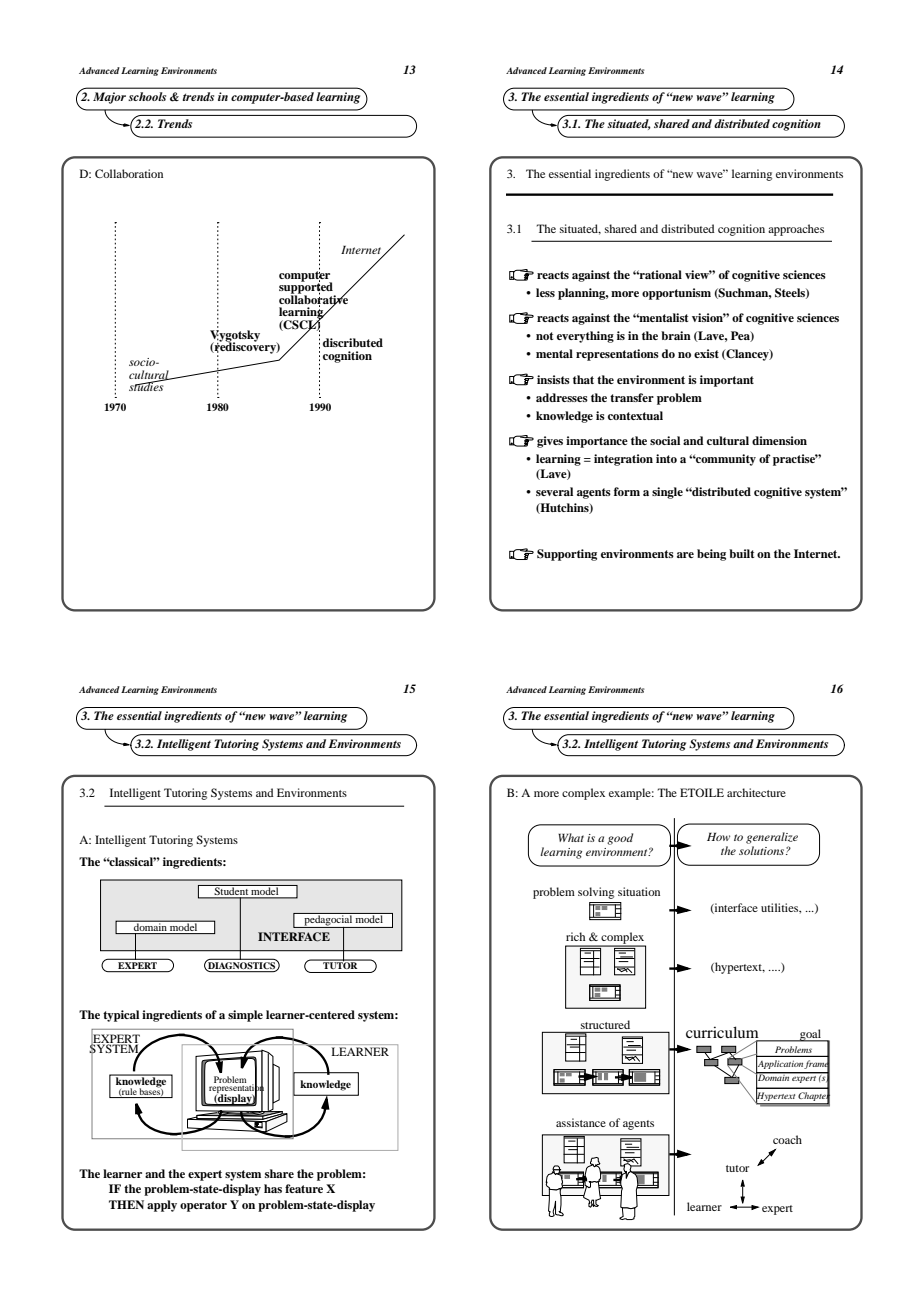 This document has width=924, height=1307. I want to click on architecture, so click(756, 792).
